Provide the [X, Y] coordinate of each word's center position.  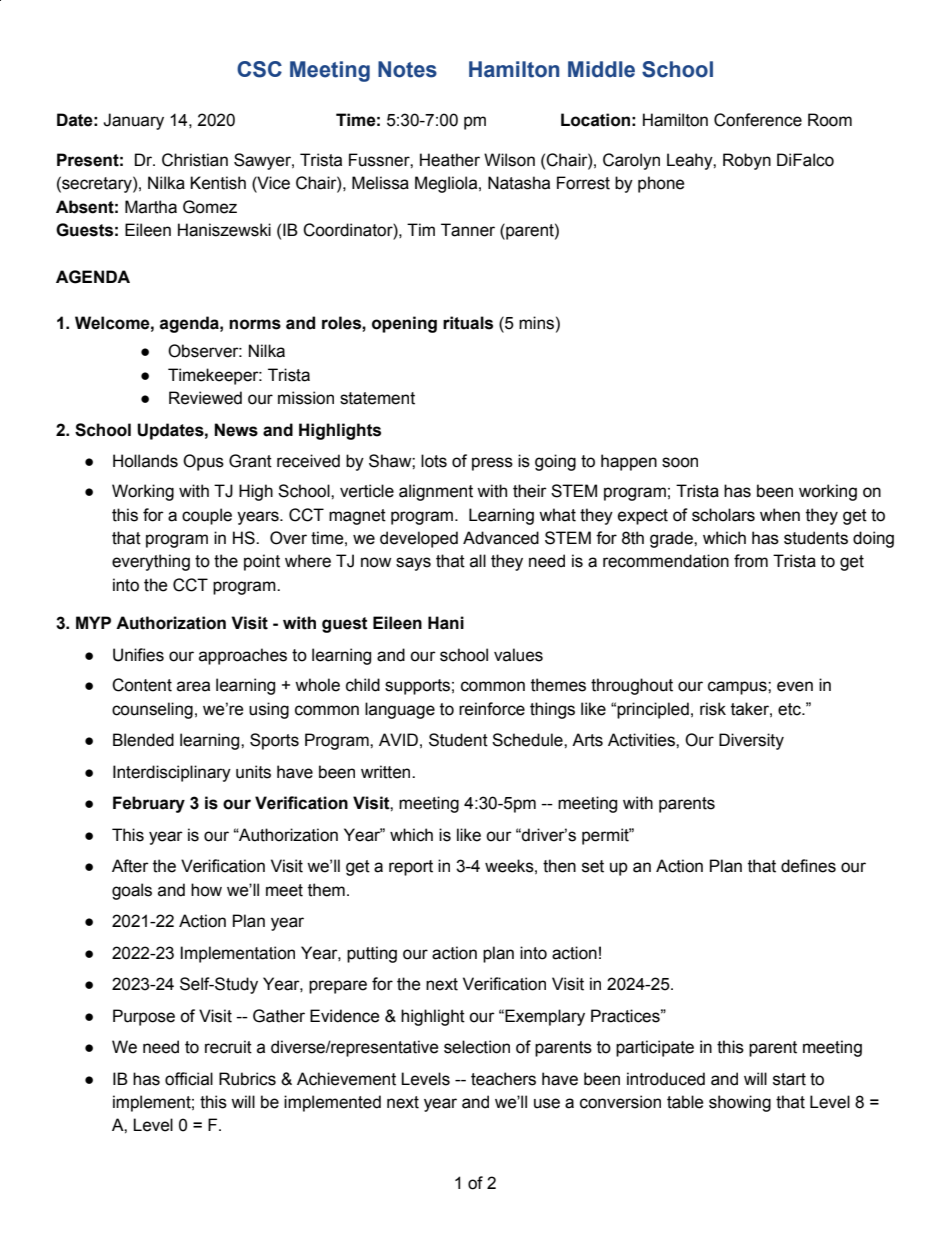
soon [680, 462]
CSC [259, 69]
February [149, 804]
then [559, 866]
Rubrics [247, 1079]
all [478, 561]
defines [808, 866]
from [751, 561]
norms [255, 324]
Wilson [509, 160]
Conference [758, 120]
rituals [468, 323]
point [262, 562]
